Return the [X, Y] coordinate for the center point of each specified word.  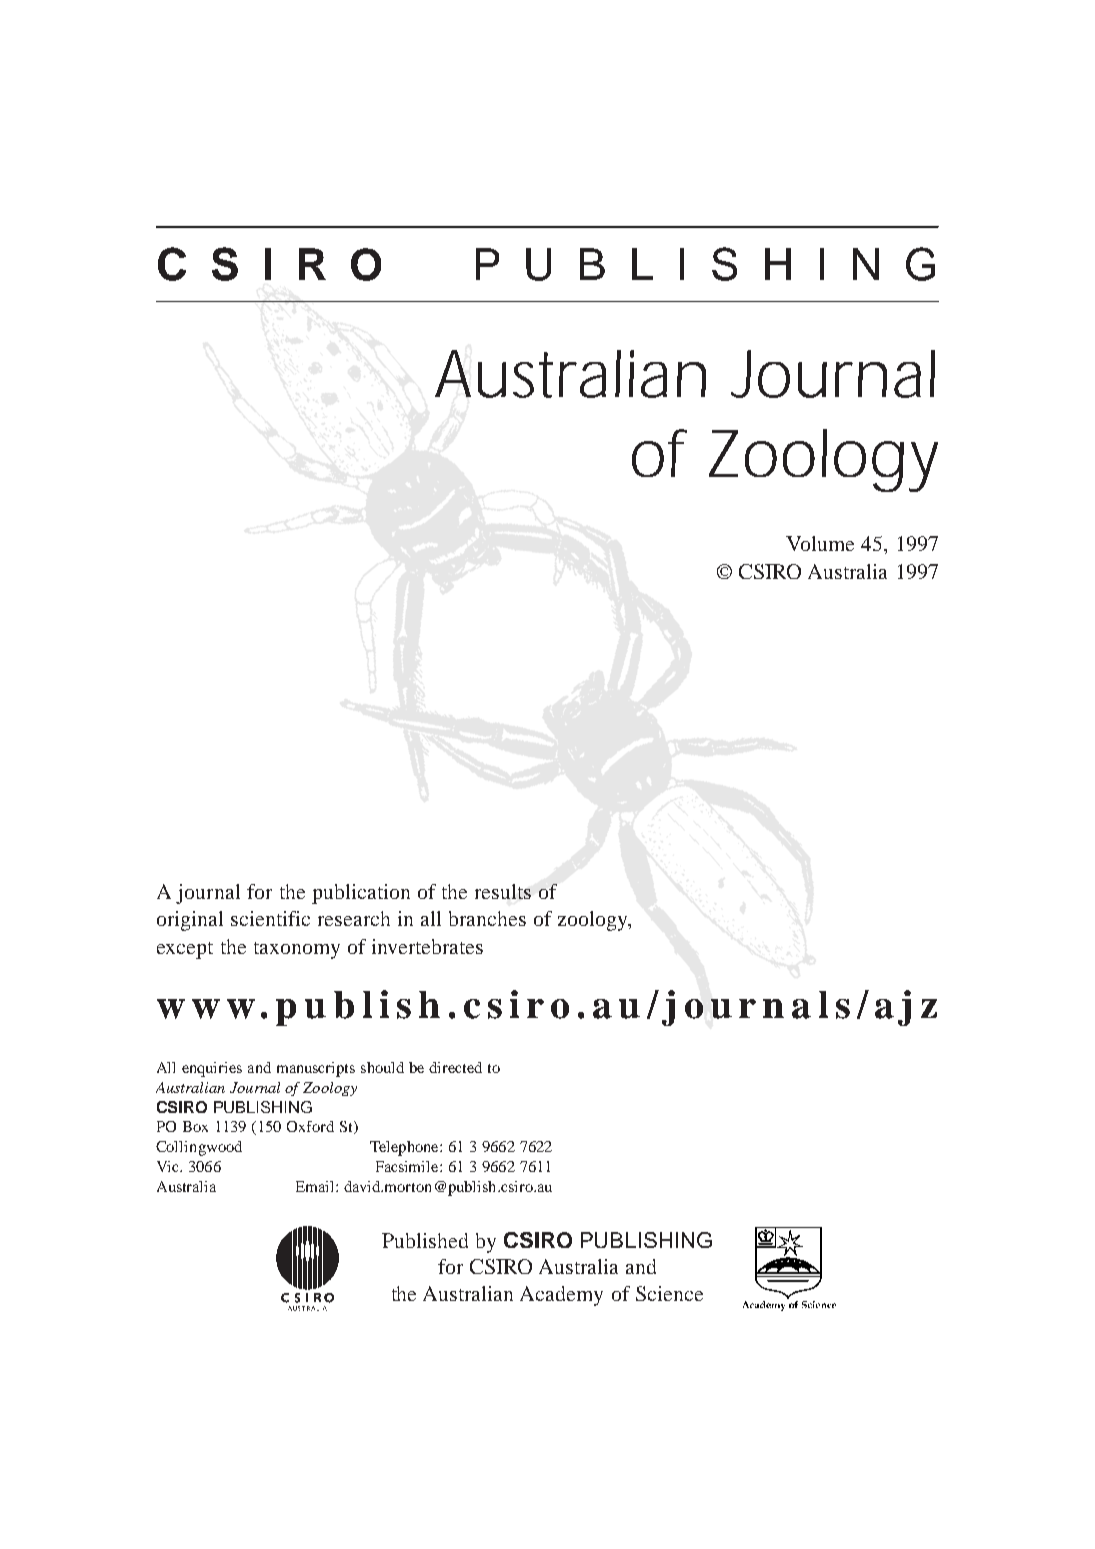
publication [361, 894]
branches [487, 918]
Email [316, 1186]
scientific [270, 918]
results [503, 891]
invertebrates [427, 946]
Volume [820, 543]
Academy [561, 1296]
